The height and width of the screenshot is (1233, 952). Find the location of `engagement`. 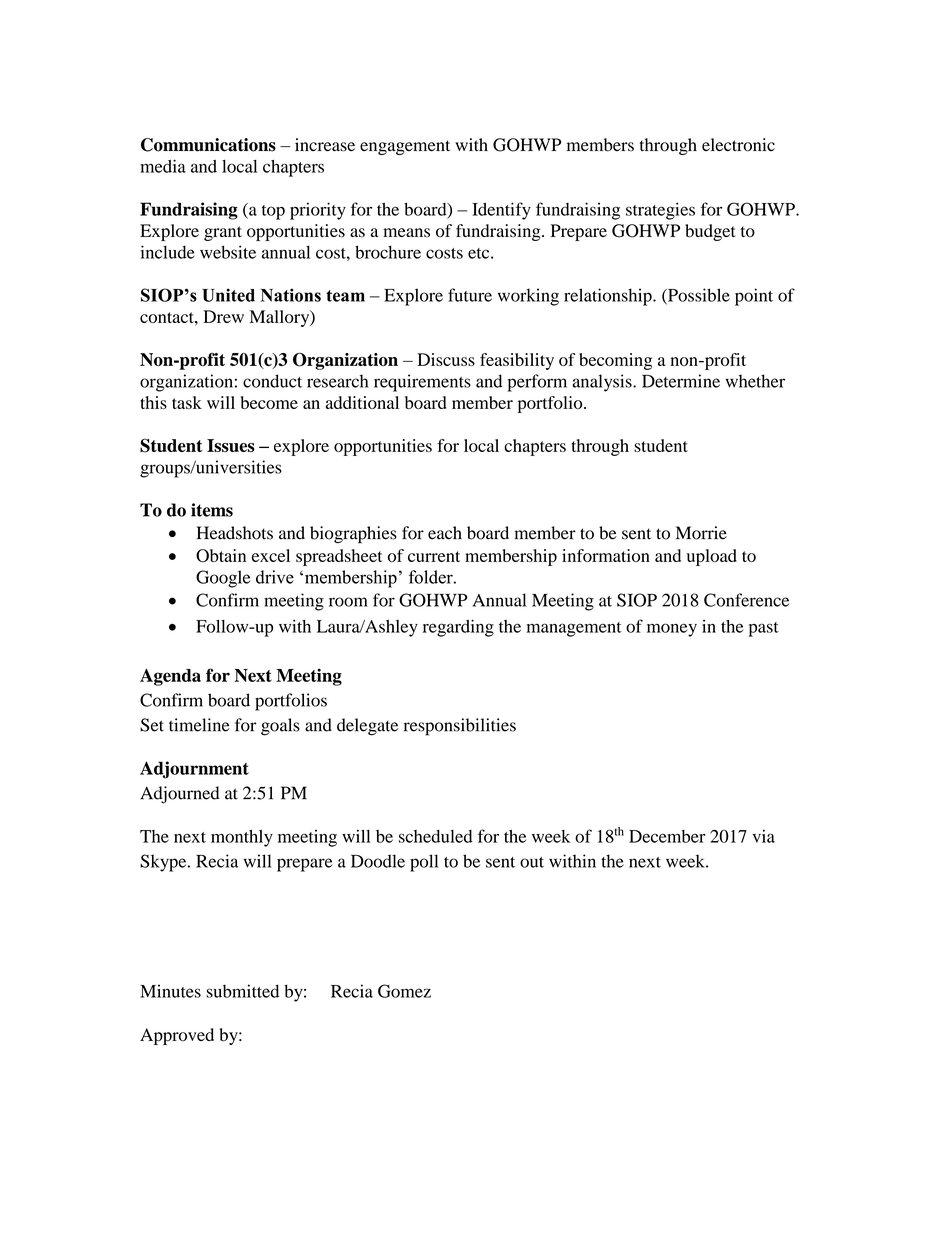

engagement is located at coordinates (405, 147).
